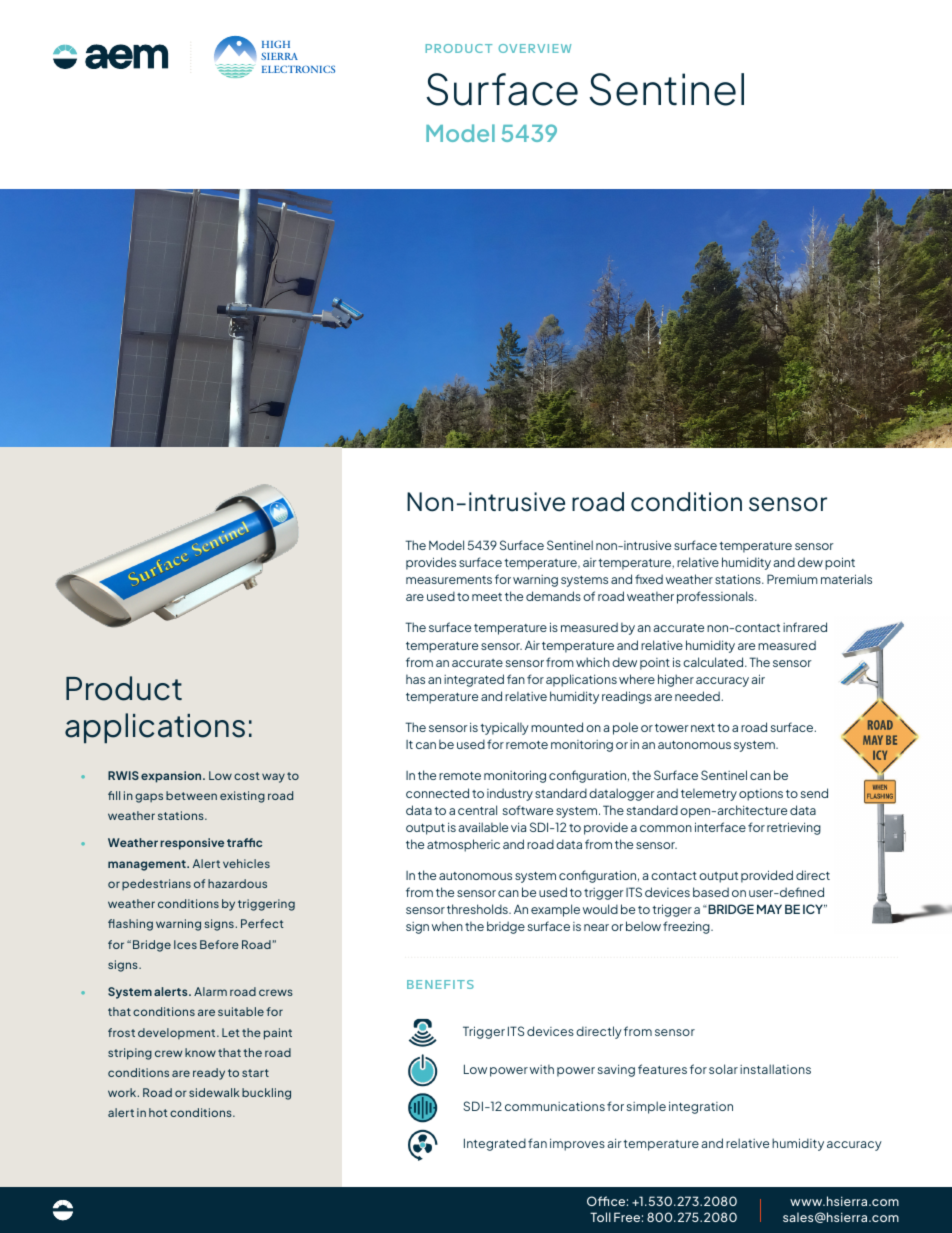  Describe the element at coordinates (487, 597) in the page. I see `meet` at that location.
